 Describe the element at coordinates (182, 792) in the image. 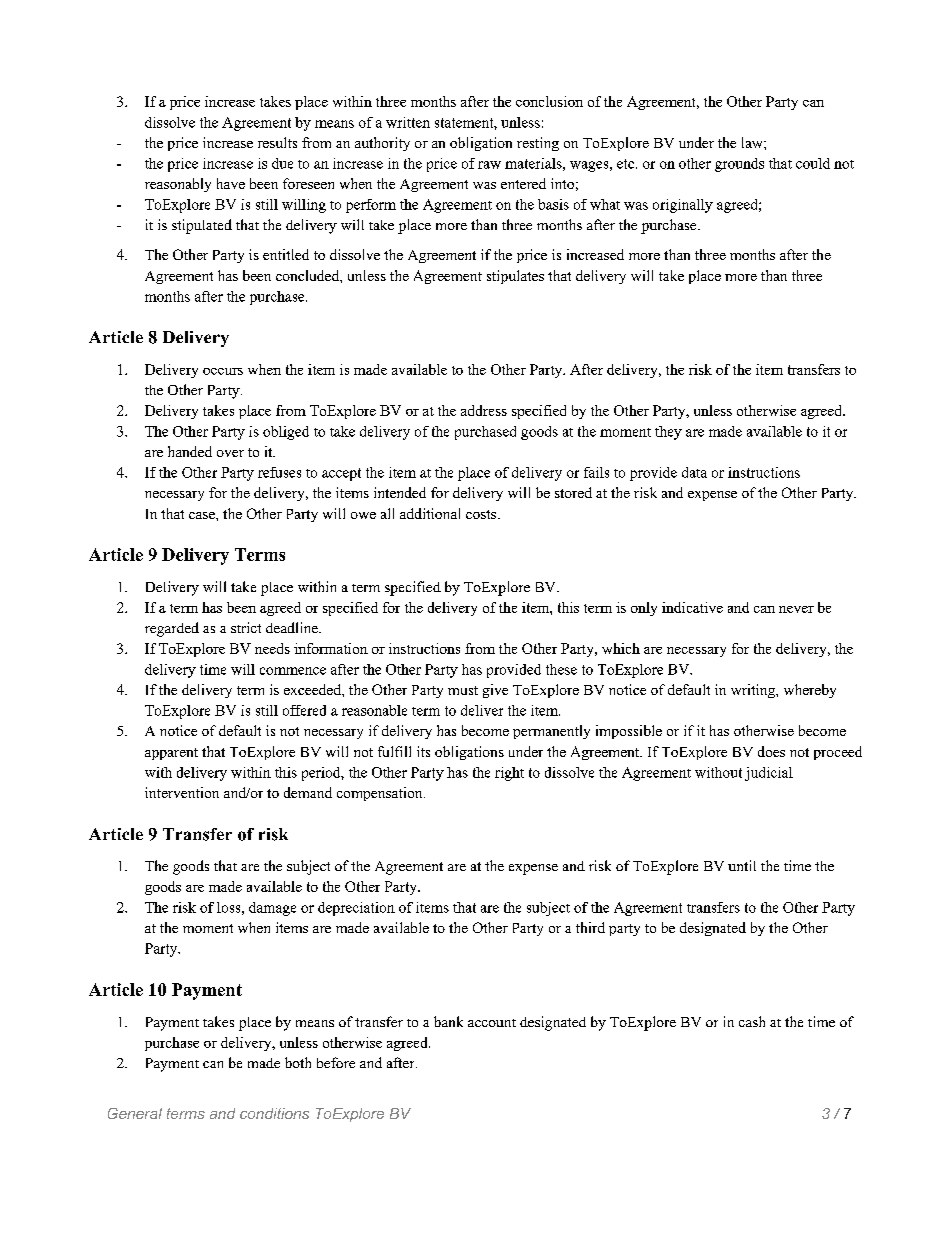

I see `intervention` at that location.
